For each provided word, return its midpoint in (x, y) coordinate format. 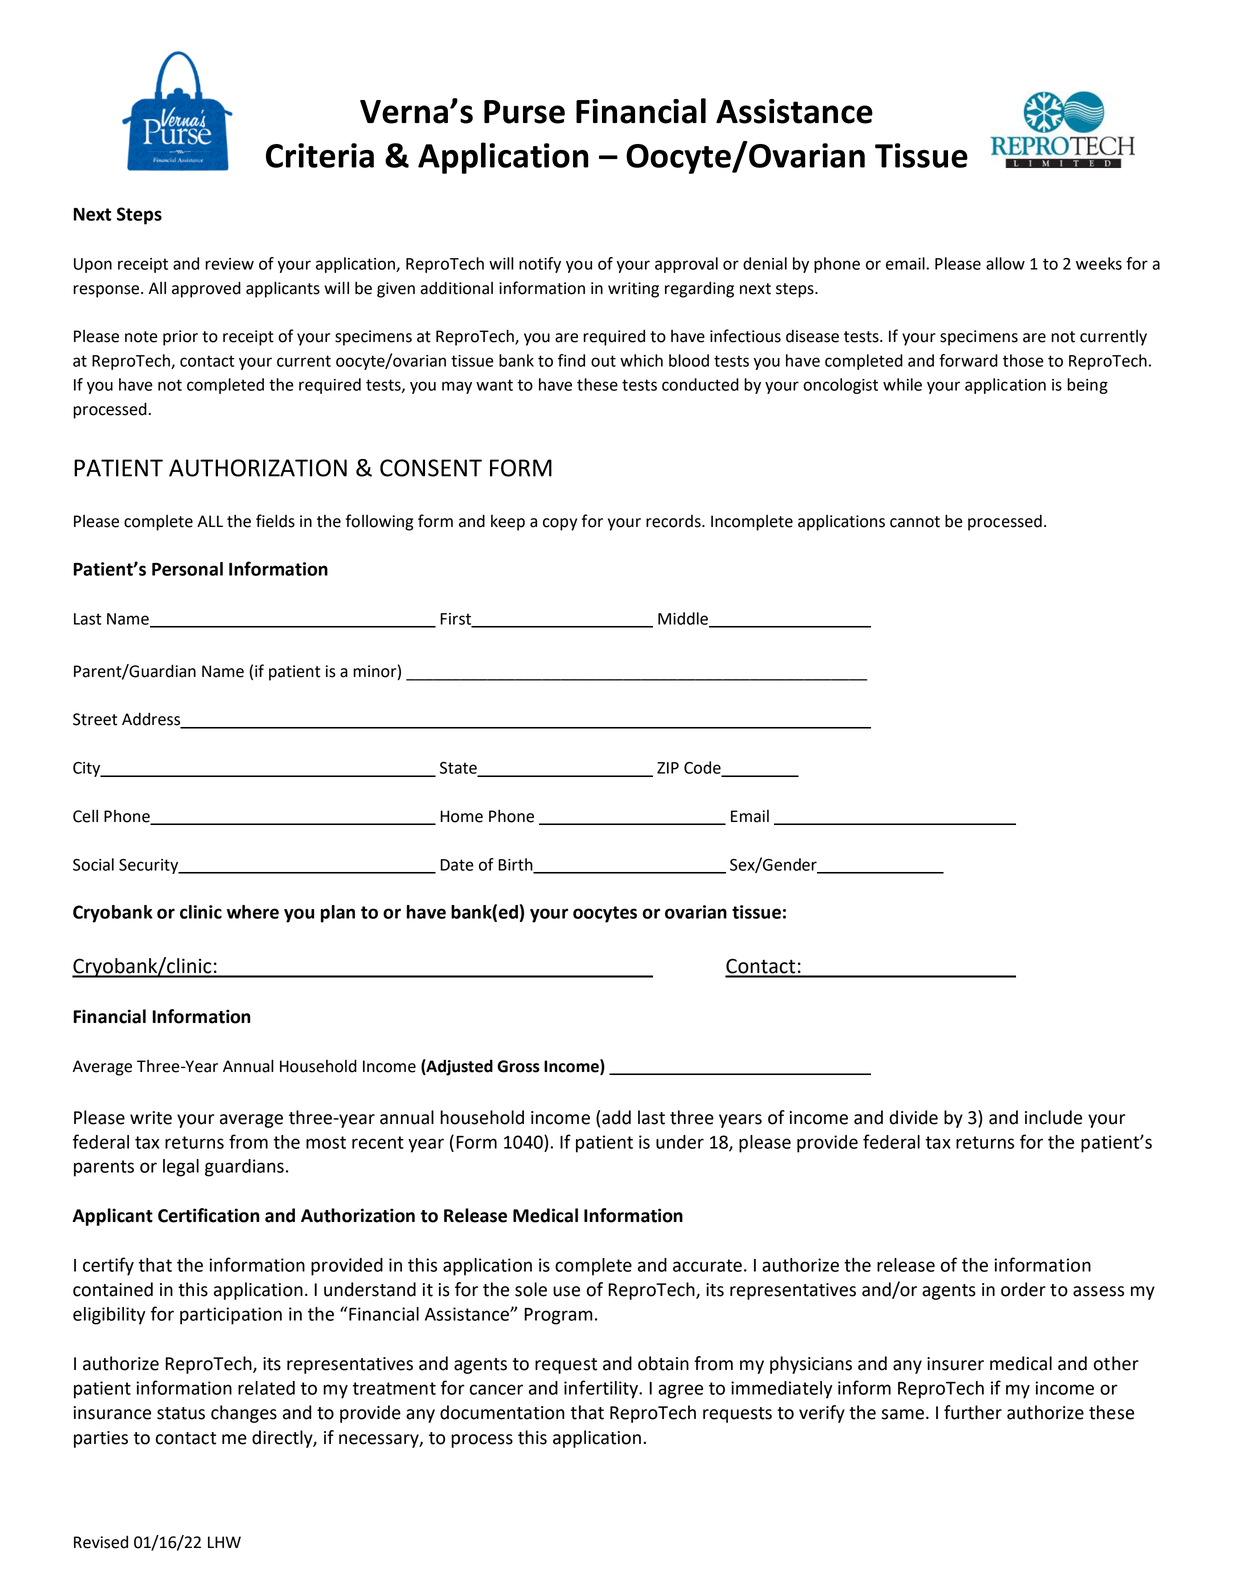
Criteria (320, 155)
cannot (915, 522)
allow (1005, 263)
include (1053, 1117)
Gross (518, 1066)
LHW (224, 1542)
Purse (524, 112)
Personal (187, 569)
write (151, 1118)
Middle (684, 619)
